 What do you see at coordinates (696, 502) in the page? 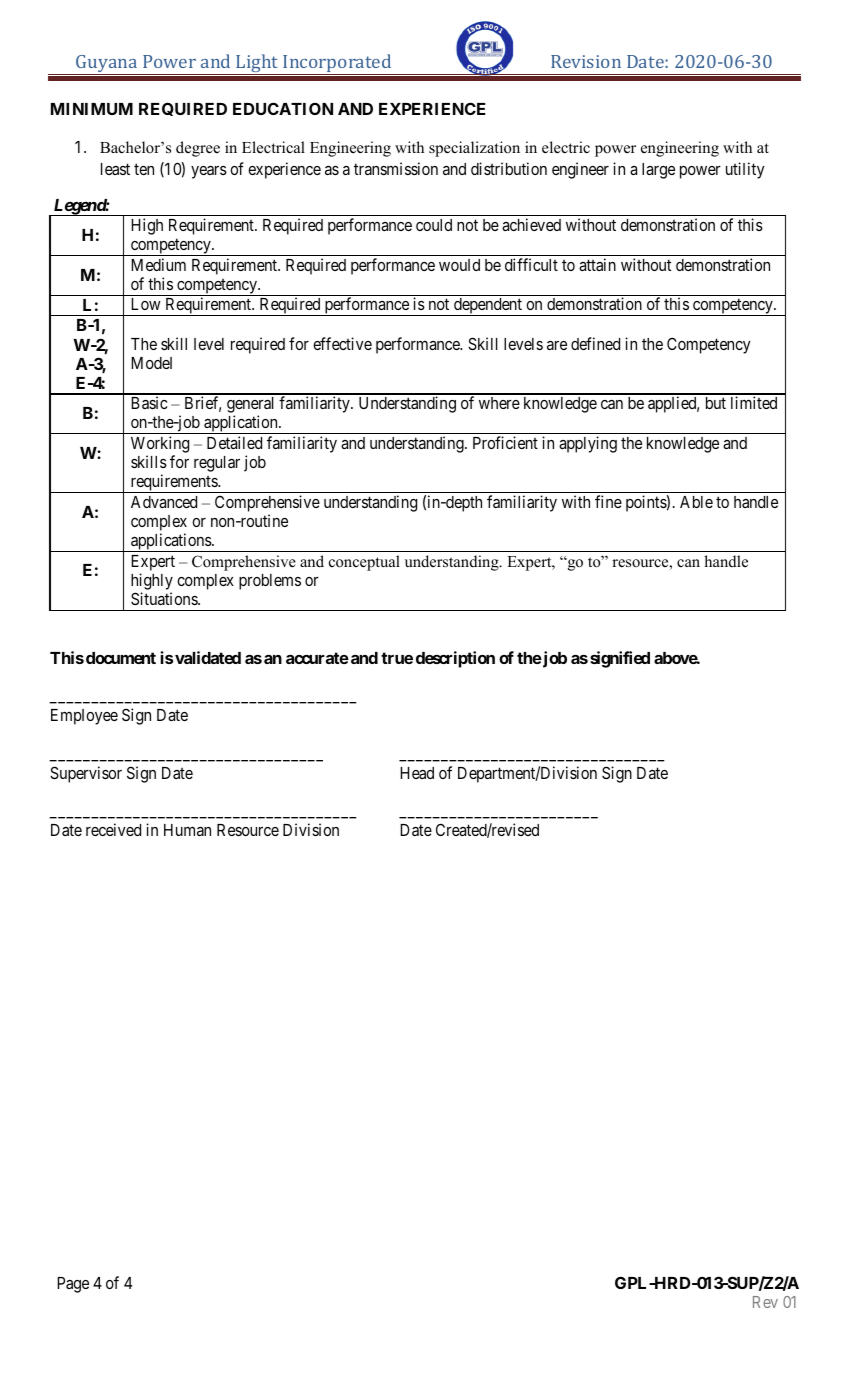
I see `Able` at bounding box center [696, 502].
